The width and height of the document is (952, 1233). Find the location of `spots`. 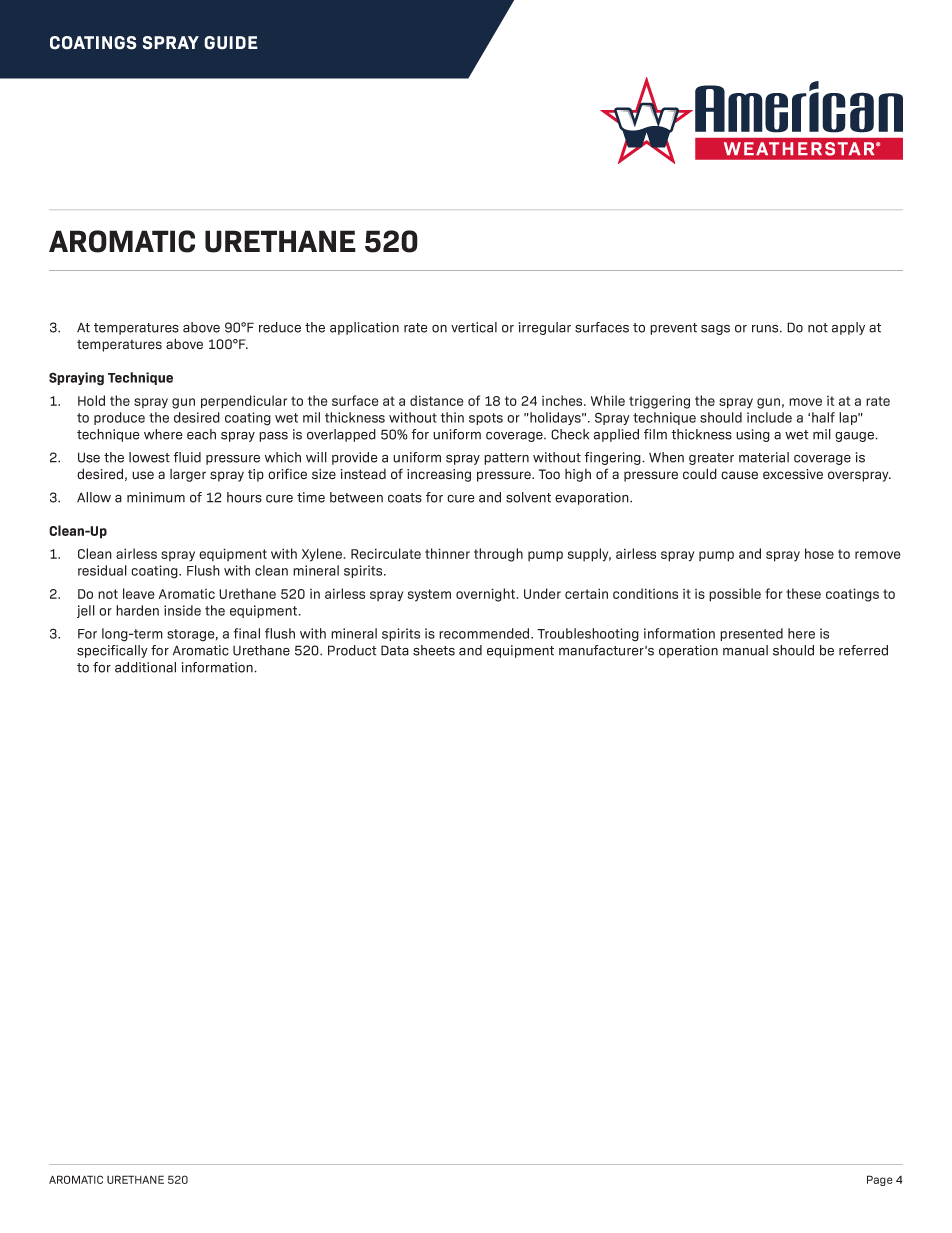

spots is located at coordinates (486, 419).
